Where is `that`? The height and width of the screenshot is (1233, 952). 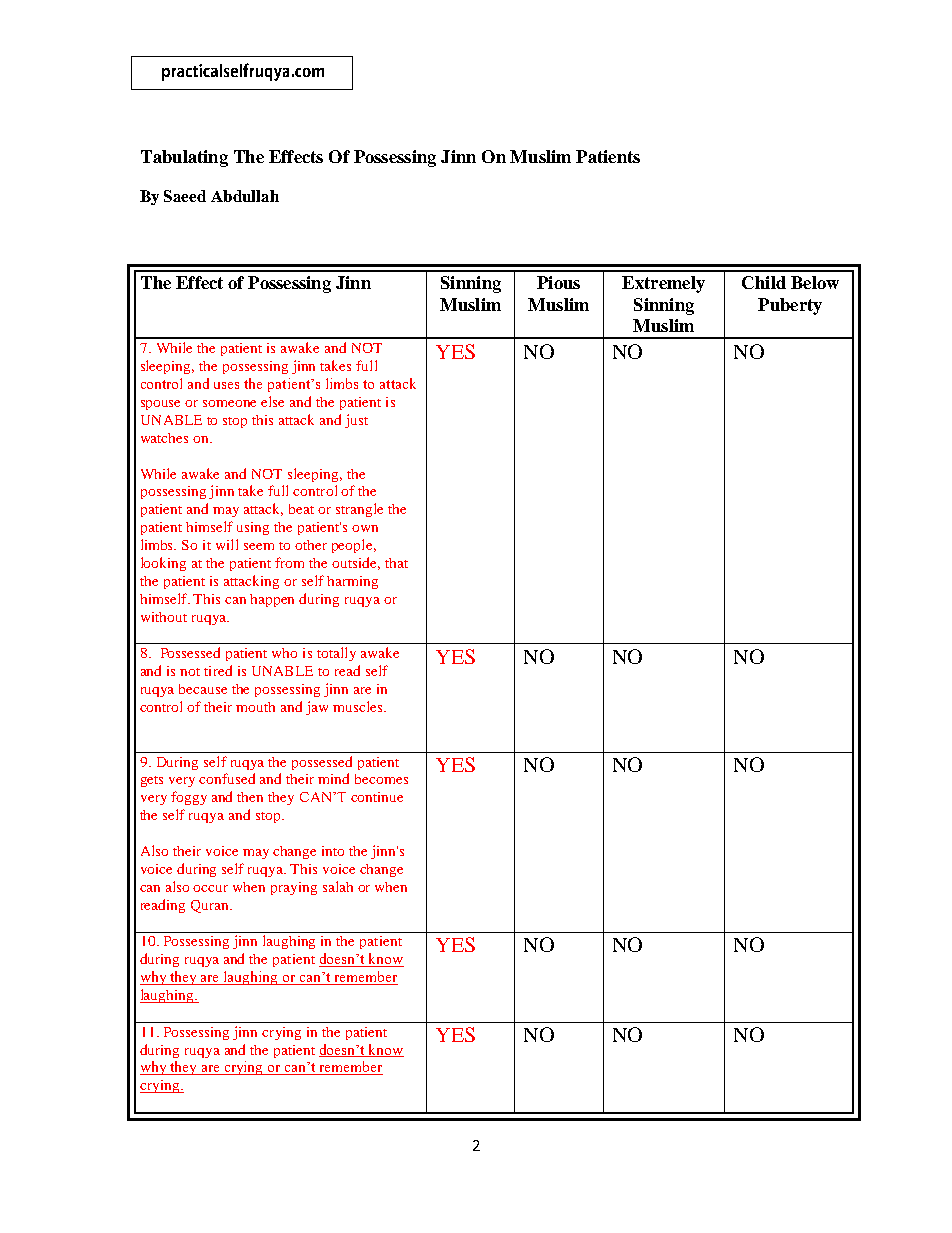 that is located at coordinates (396, 563).
